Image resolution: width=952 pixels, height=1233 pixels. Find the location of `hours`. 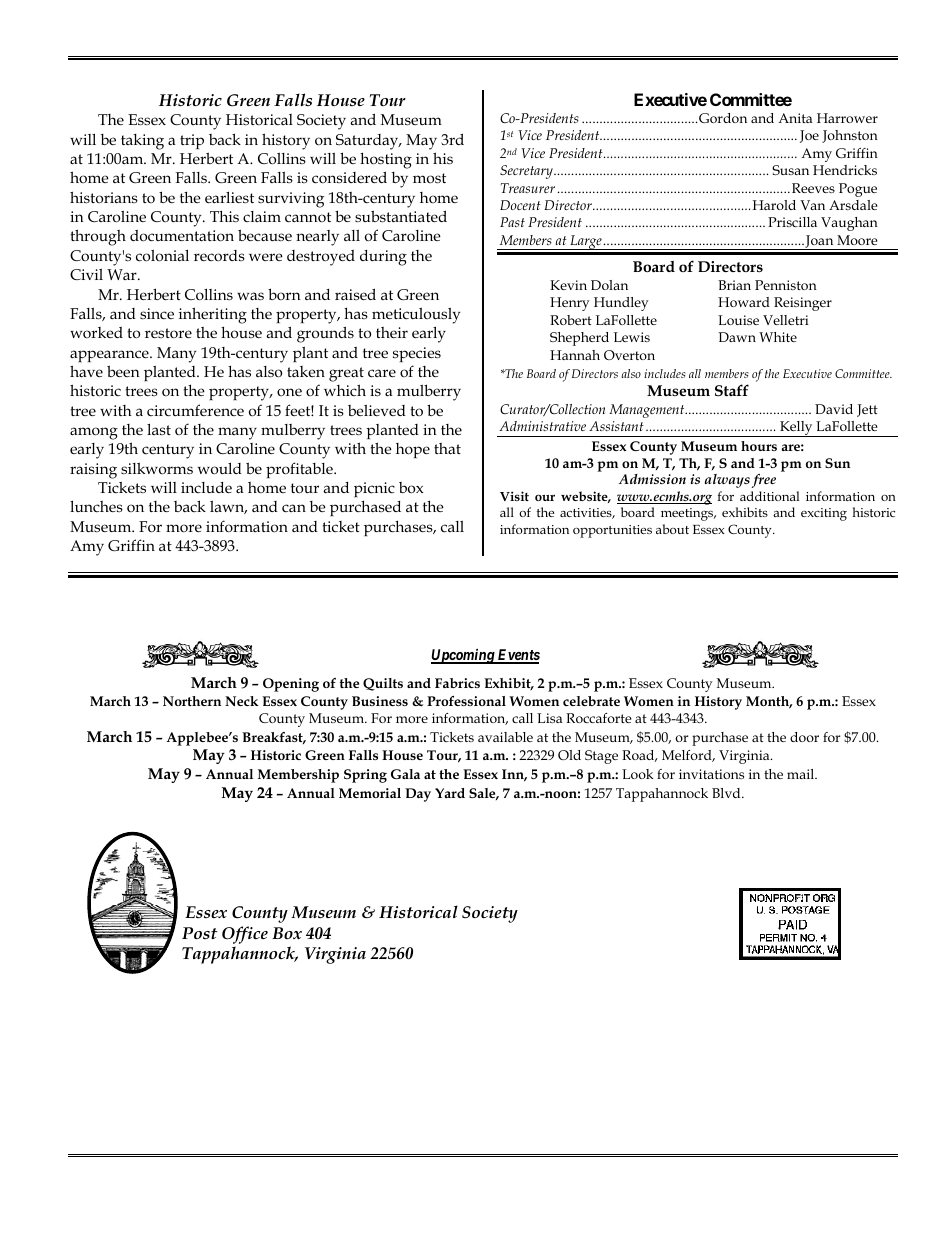

hours is located at coordinates (759, 446).
